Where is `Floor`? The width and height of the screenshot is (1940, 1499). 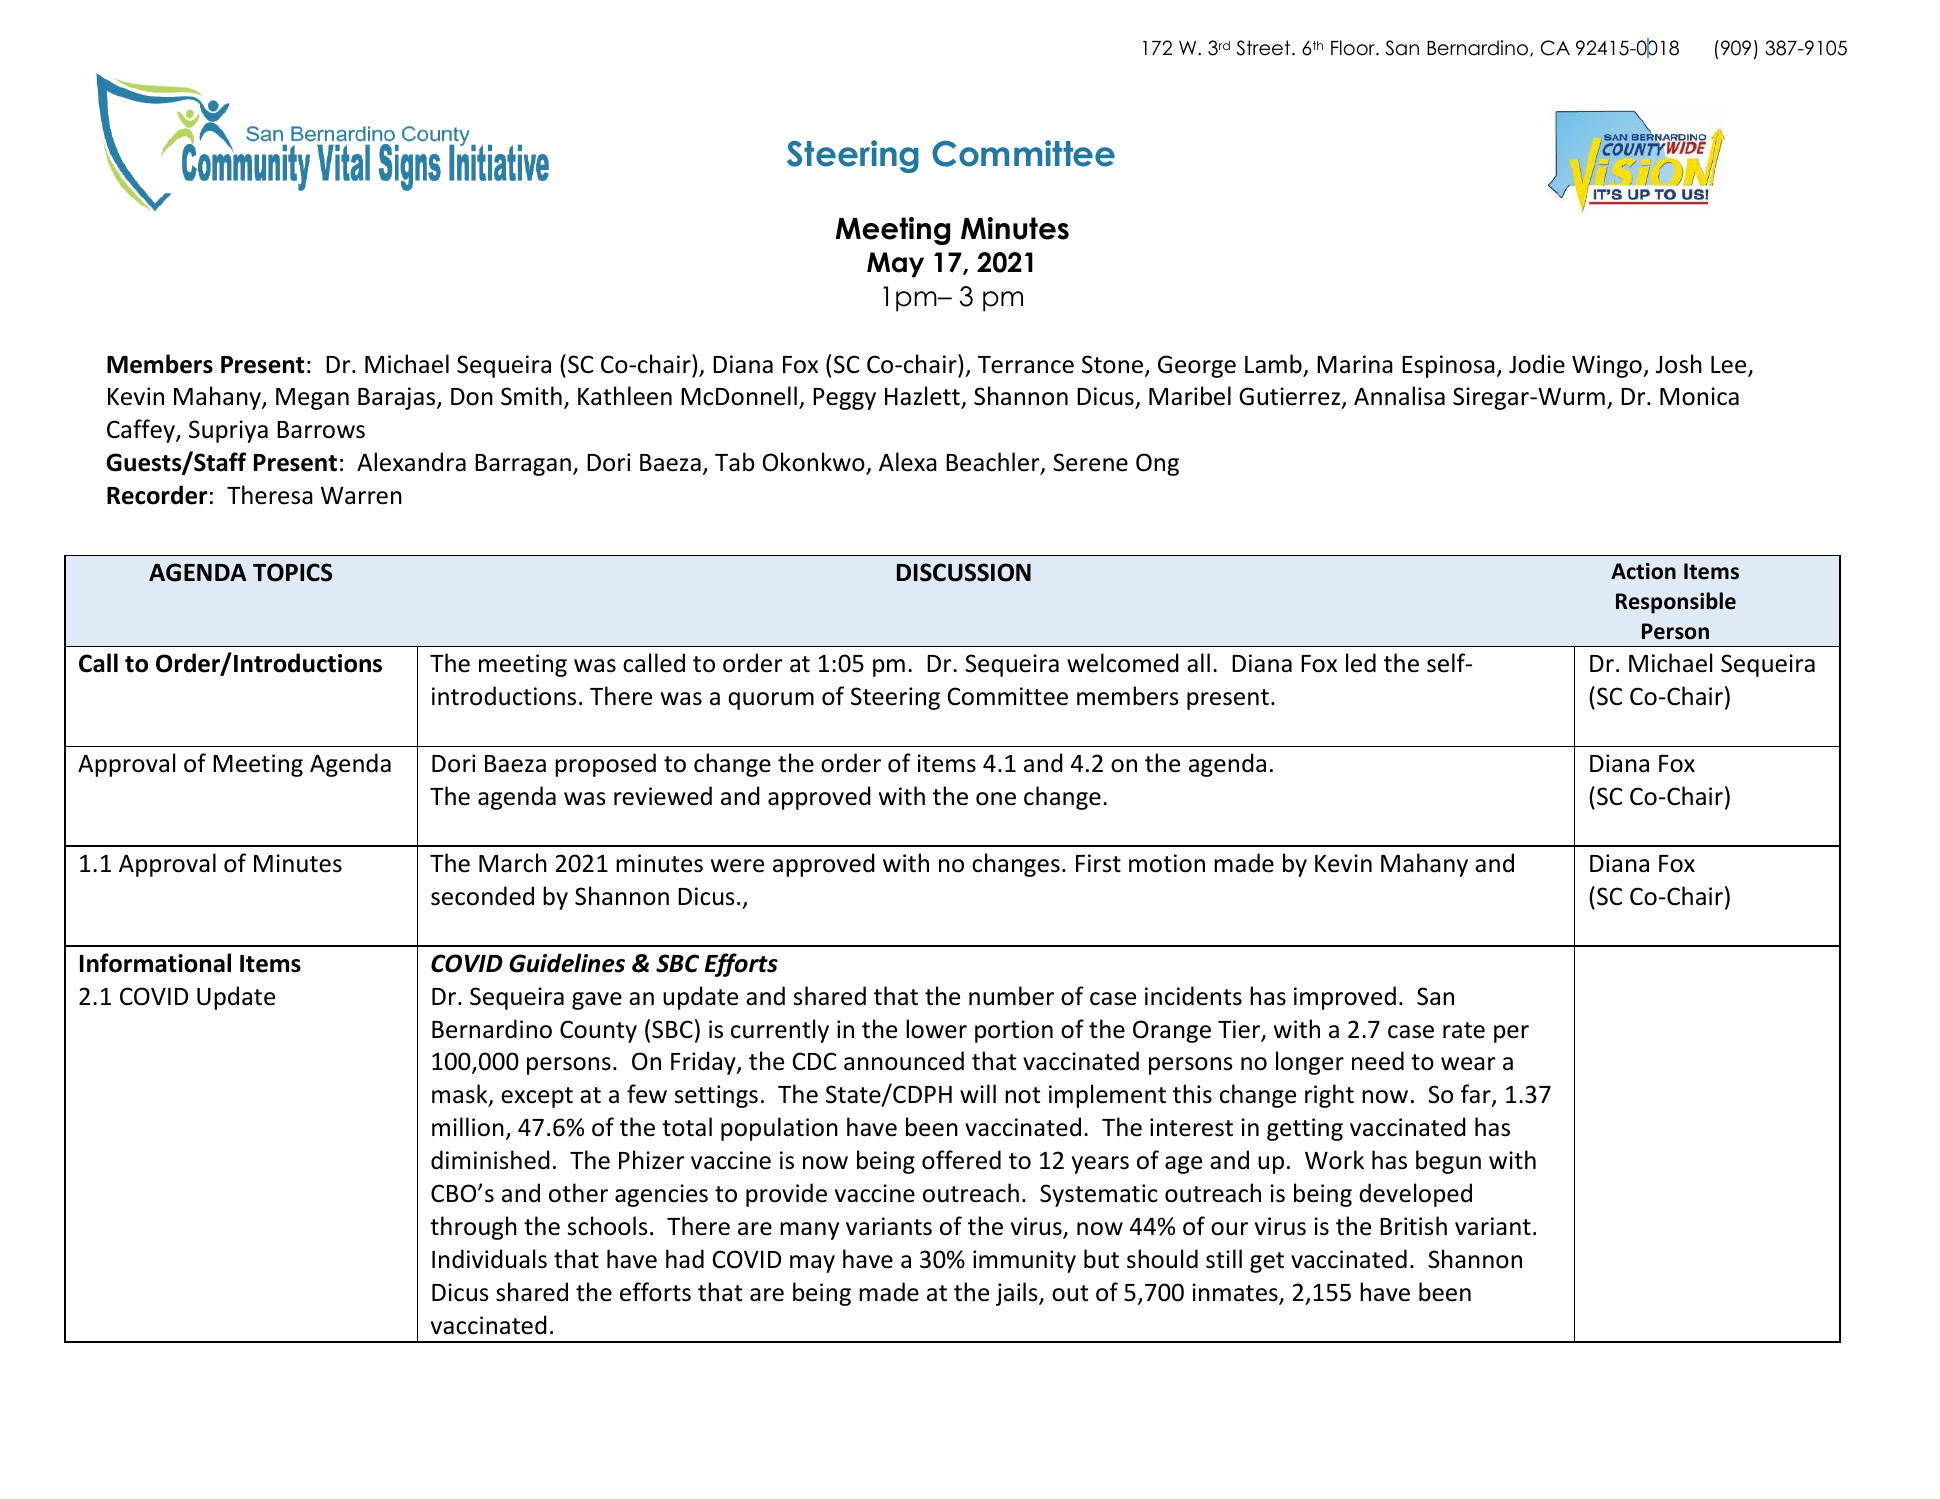 Floor is located at coordinates (1354, 48).
